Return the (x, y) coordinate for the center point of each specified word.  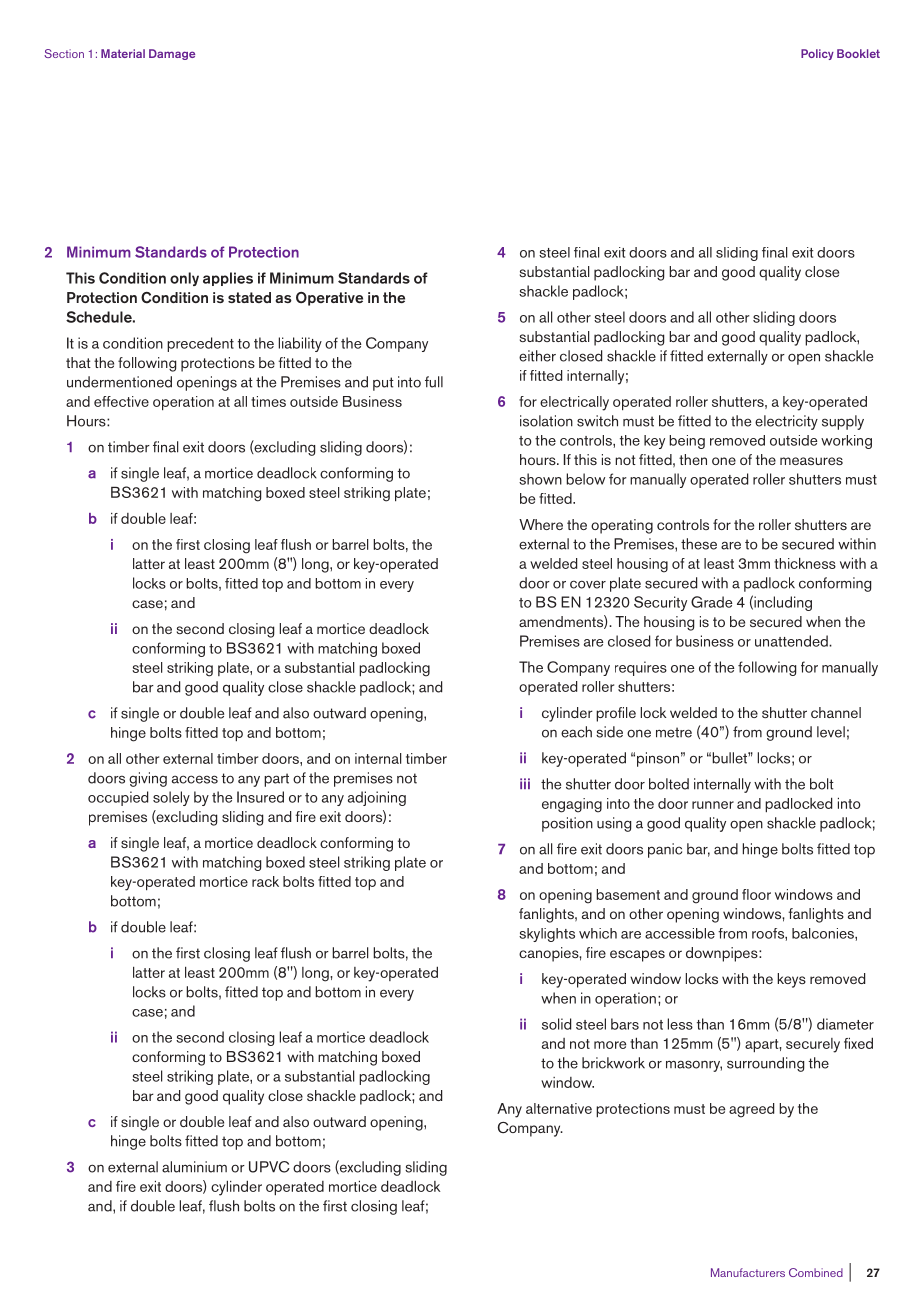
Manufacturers (748, 1272)
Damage (172, 54)
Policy (817, 54)
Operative (329, 299)
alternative (559, 1108)
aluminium (194, 1167)
